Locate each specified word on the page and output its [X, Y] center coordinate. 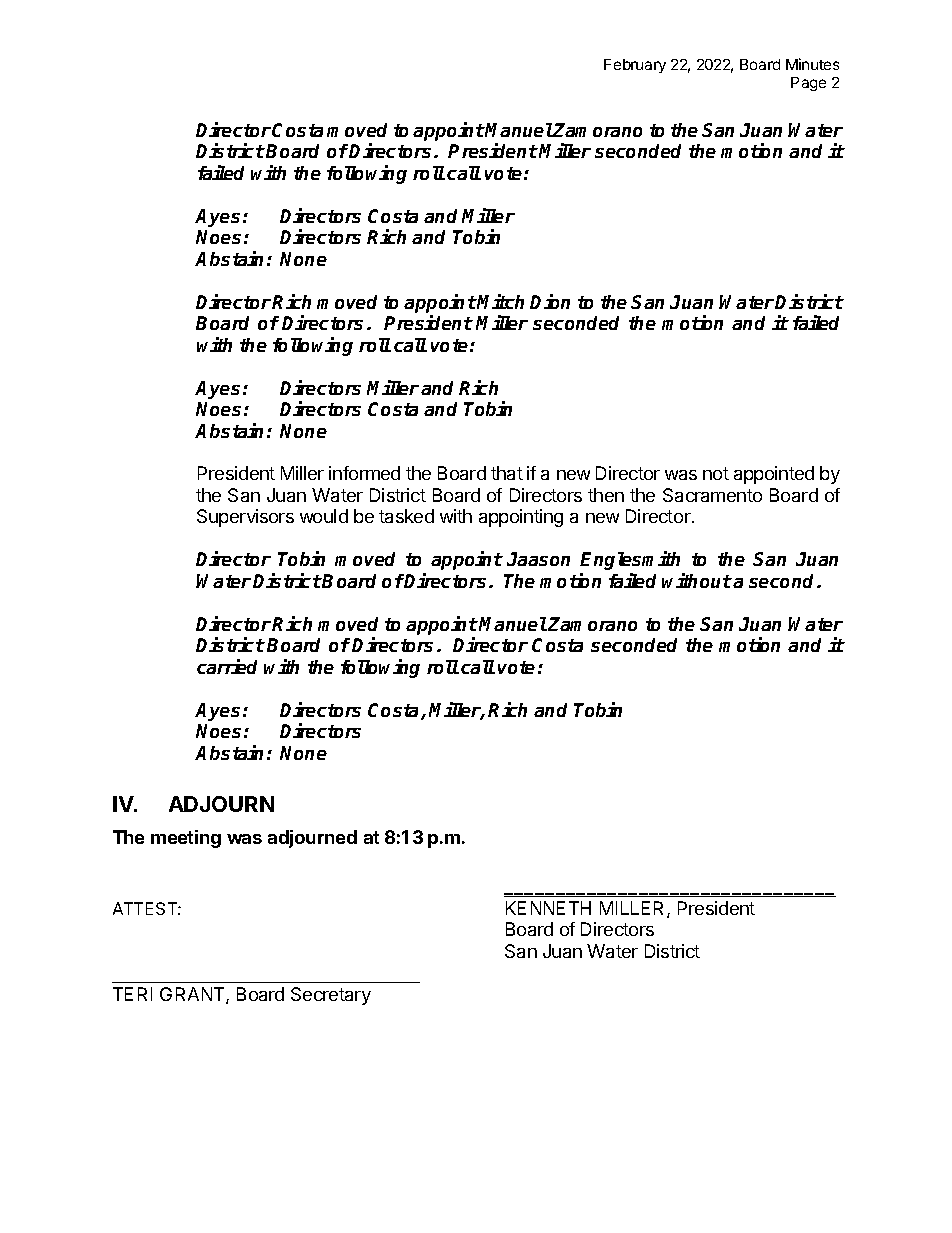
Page [808, 84]
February [635, 66]
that [507, 473]
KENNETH [548, 908]
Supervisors [245, 518]
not [716, 473]
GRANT [193, 995]
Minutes [812, 64]
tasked [406, 516]
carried [227, 666]
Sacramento [712, 495]
